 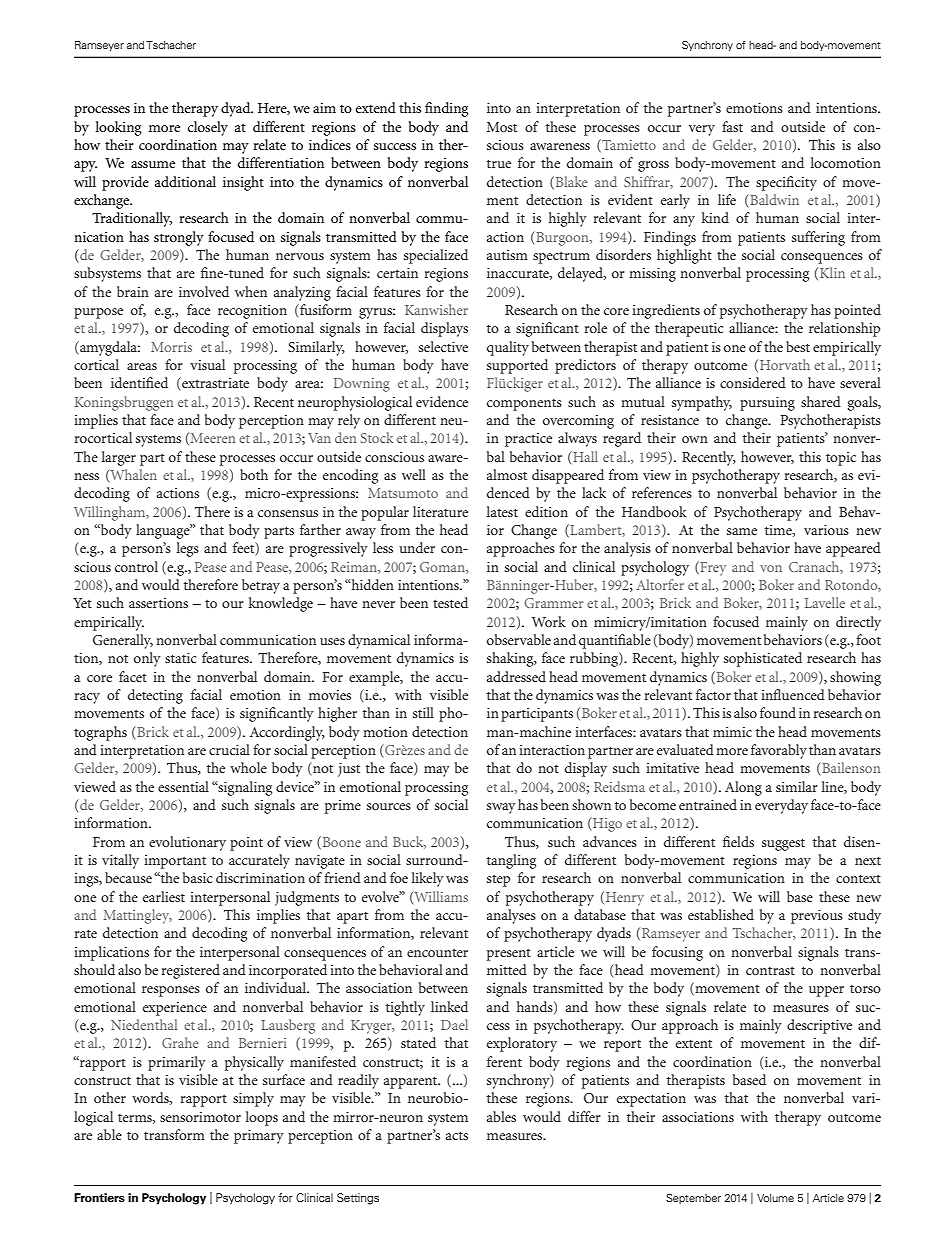 I want to click on selective, so click(x=443, y=346).
